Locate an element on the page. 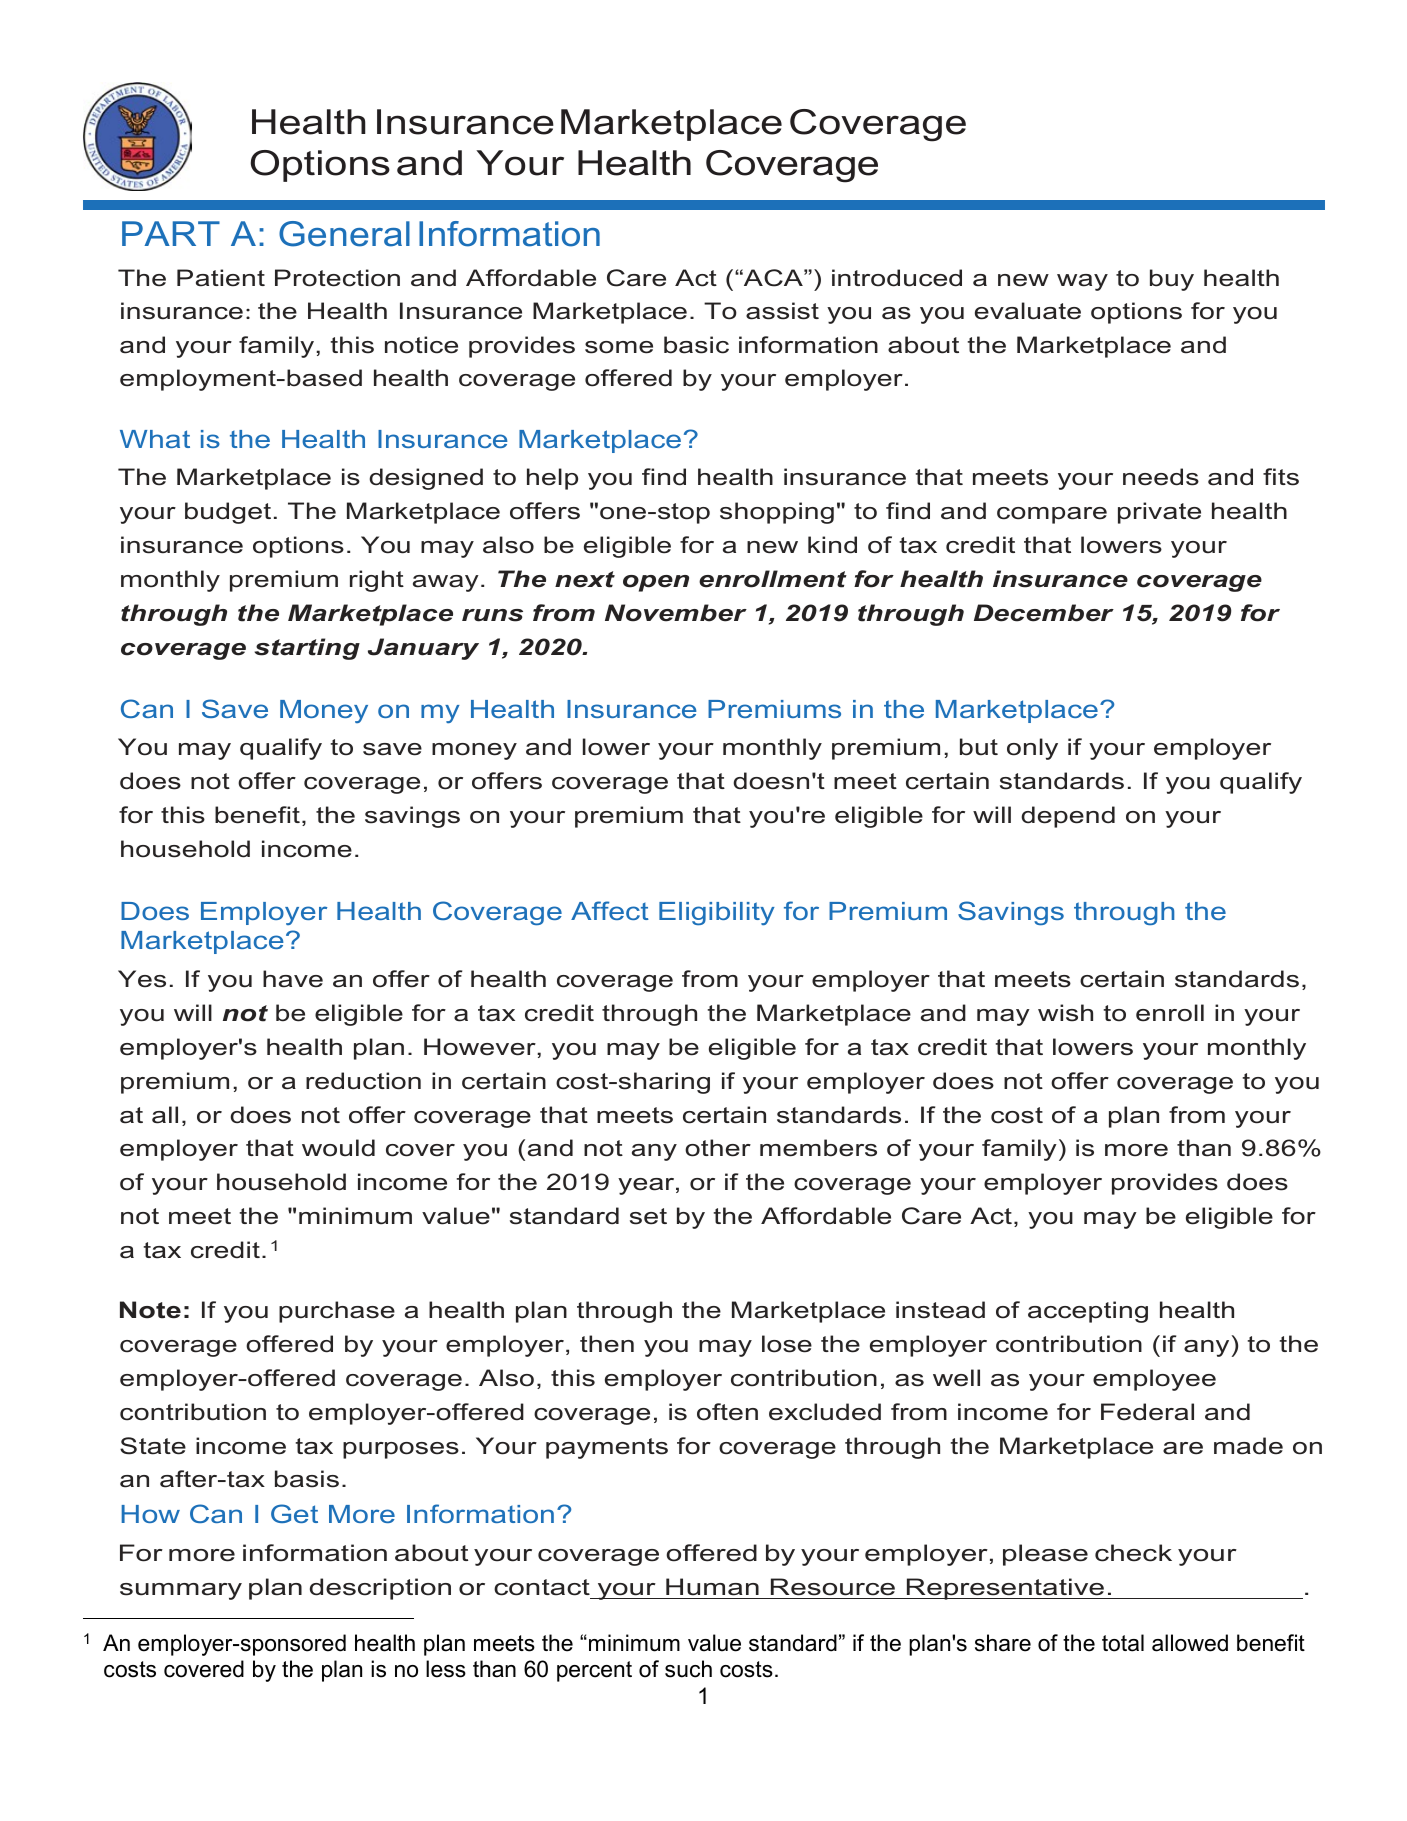  Patient is located at coordinates (221, 278).
